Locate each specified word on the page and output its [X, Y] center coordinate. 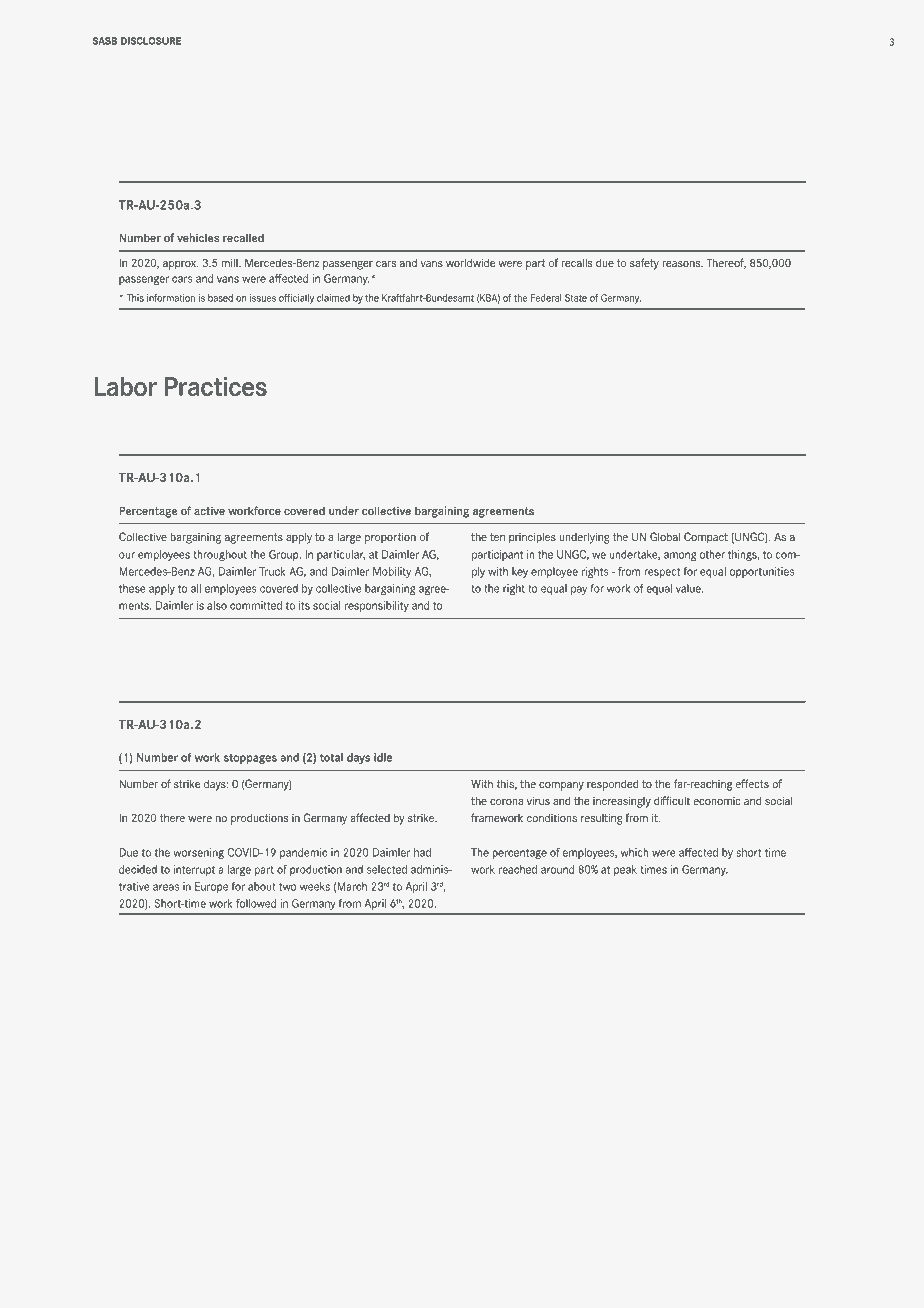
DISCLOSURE [151, 41]
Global [665, 536]
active [209, 510]
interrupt [194, 870]
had [422, 852]
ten [497, 537]
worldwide [470, 262]
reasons [682, 264]
